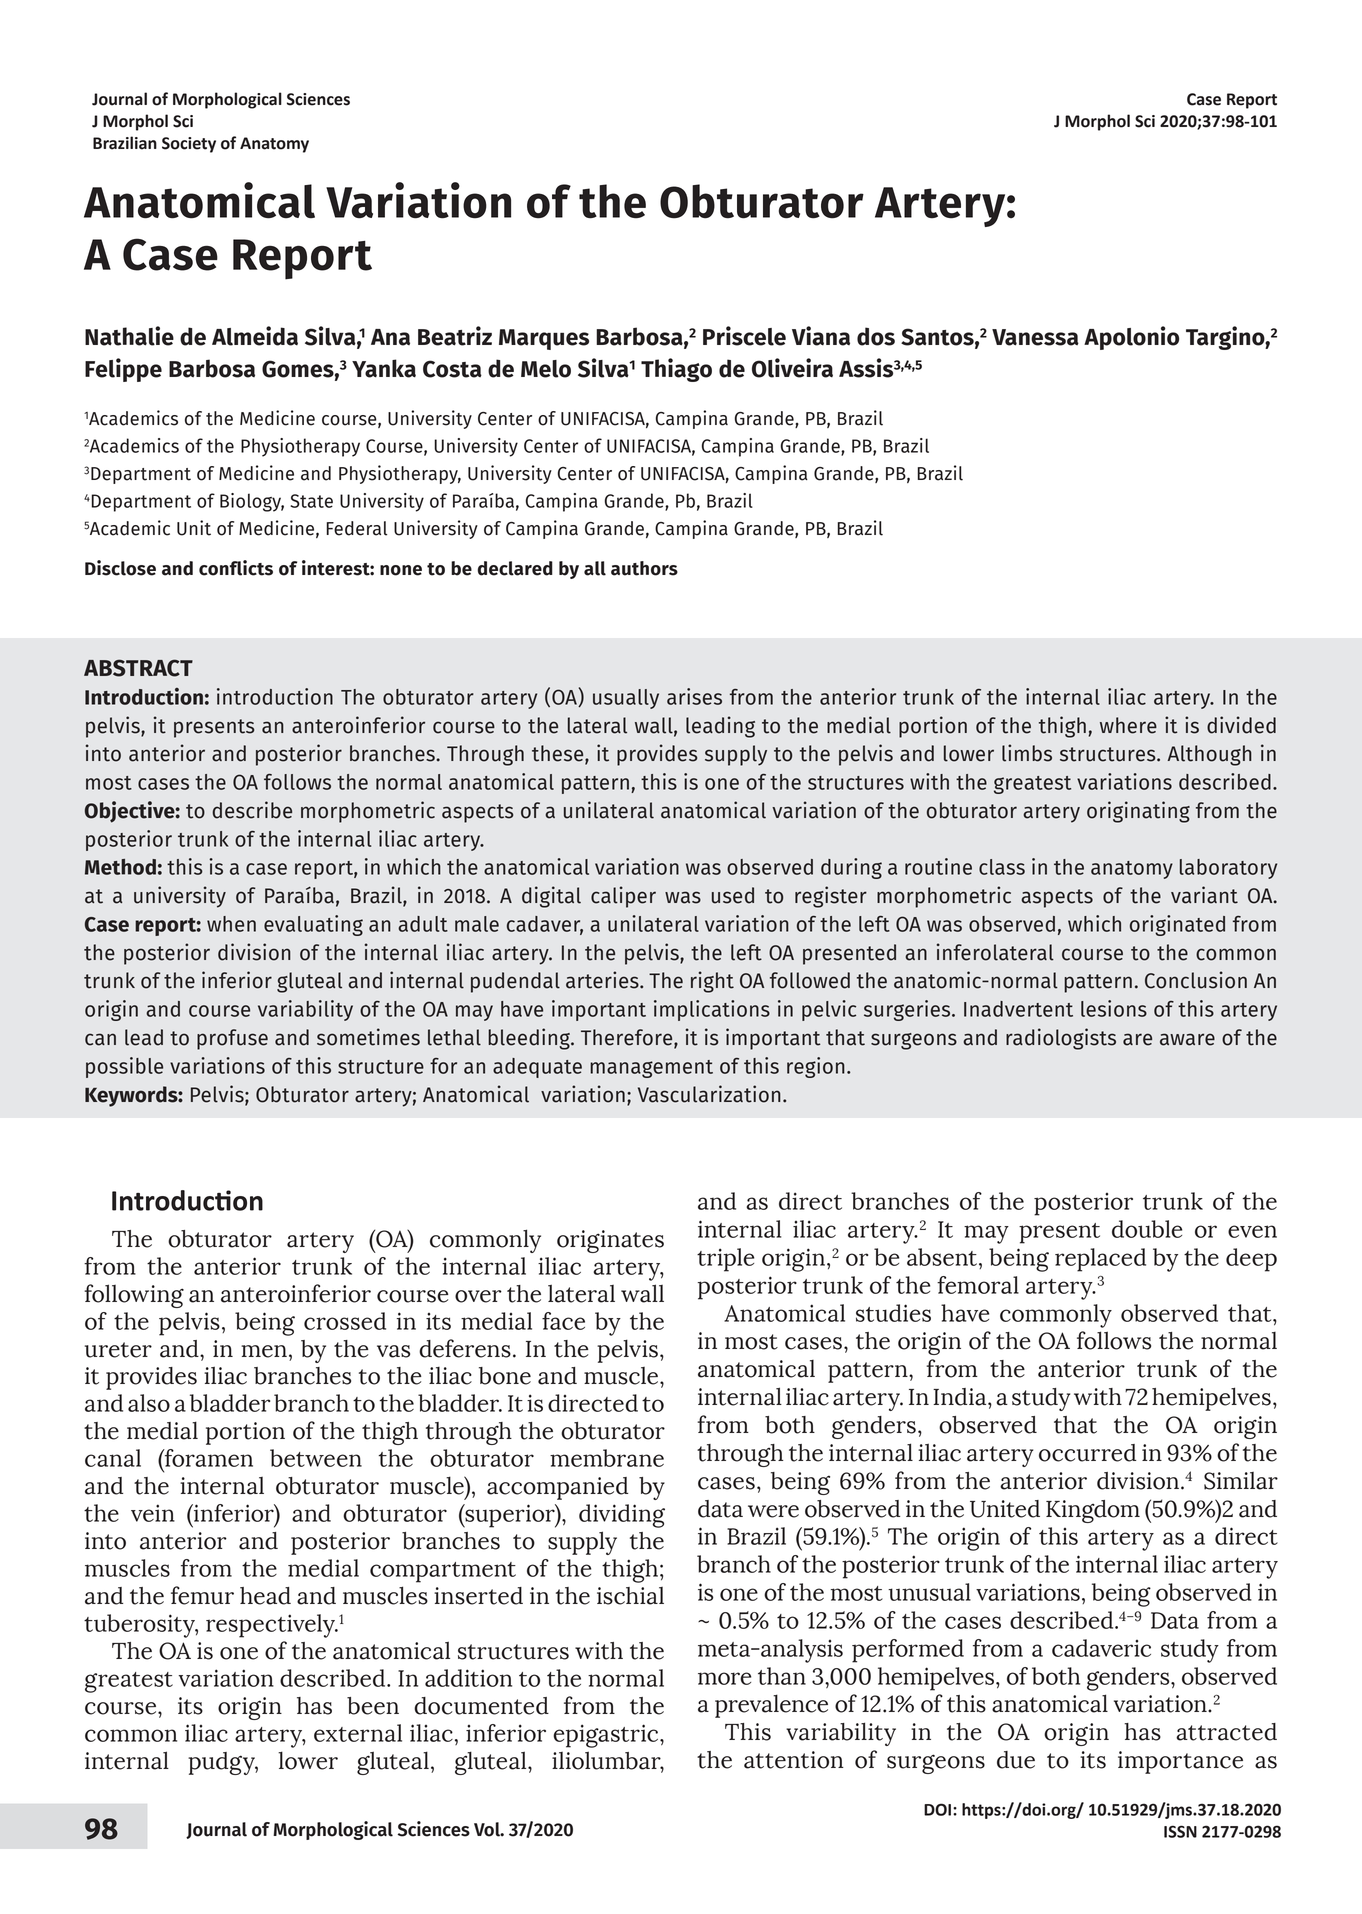 The height and width of the image is (1914, 1362). What do you see at coordinates (712, 982) in the image?
I see `right` at bounding box center [712, 982].
